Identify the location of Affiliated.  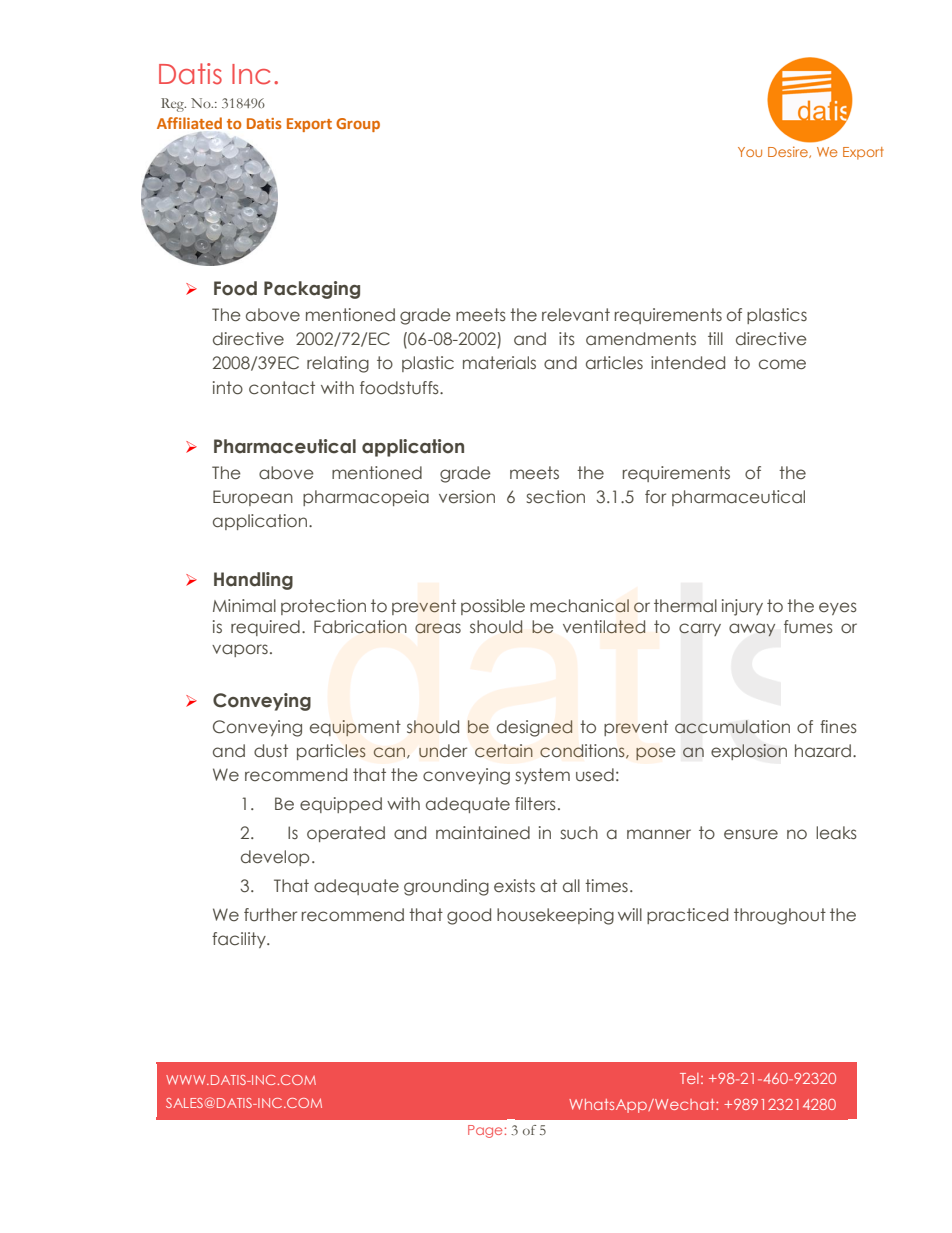
(189, 123).
